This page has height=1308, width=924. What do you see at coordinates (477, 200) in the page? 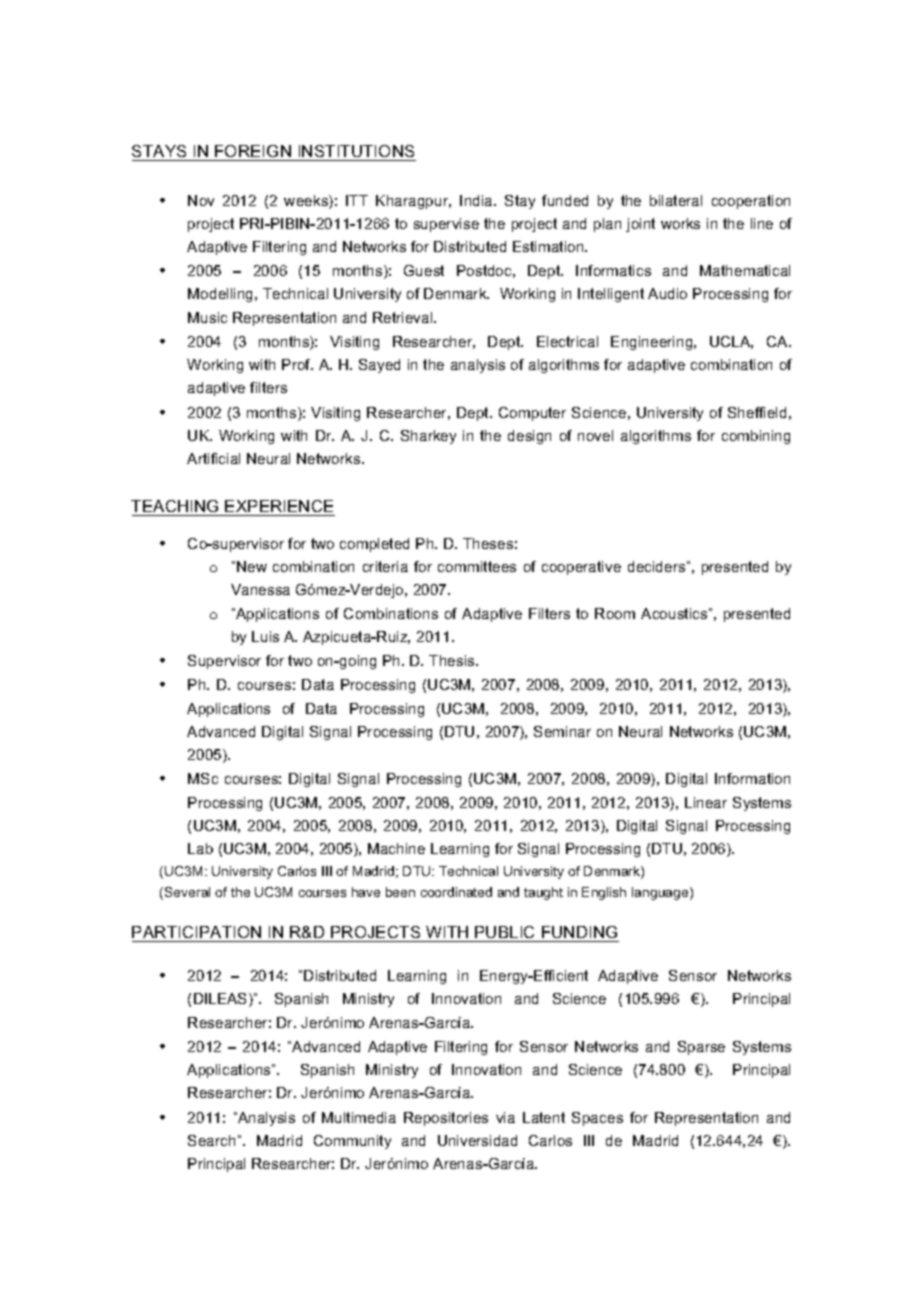
I see `India` at bounding box center [477, 200].
